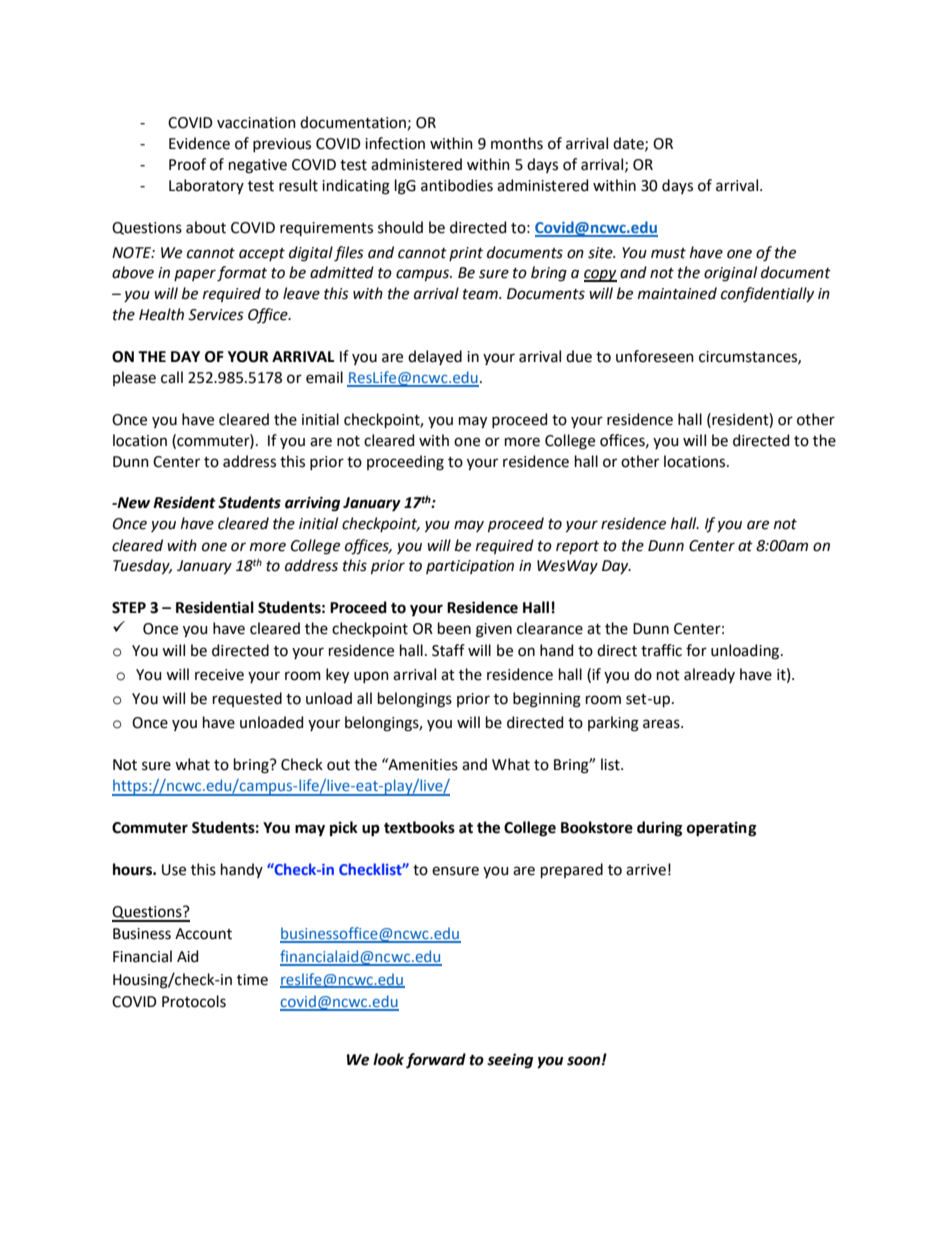 Image resolution: width=952 pixels, height=1233 pixels. I want to click on must, so click(668, 253).
